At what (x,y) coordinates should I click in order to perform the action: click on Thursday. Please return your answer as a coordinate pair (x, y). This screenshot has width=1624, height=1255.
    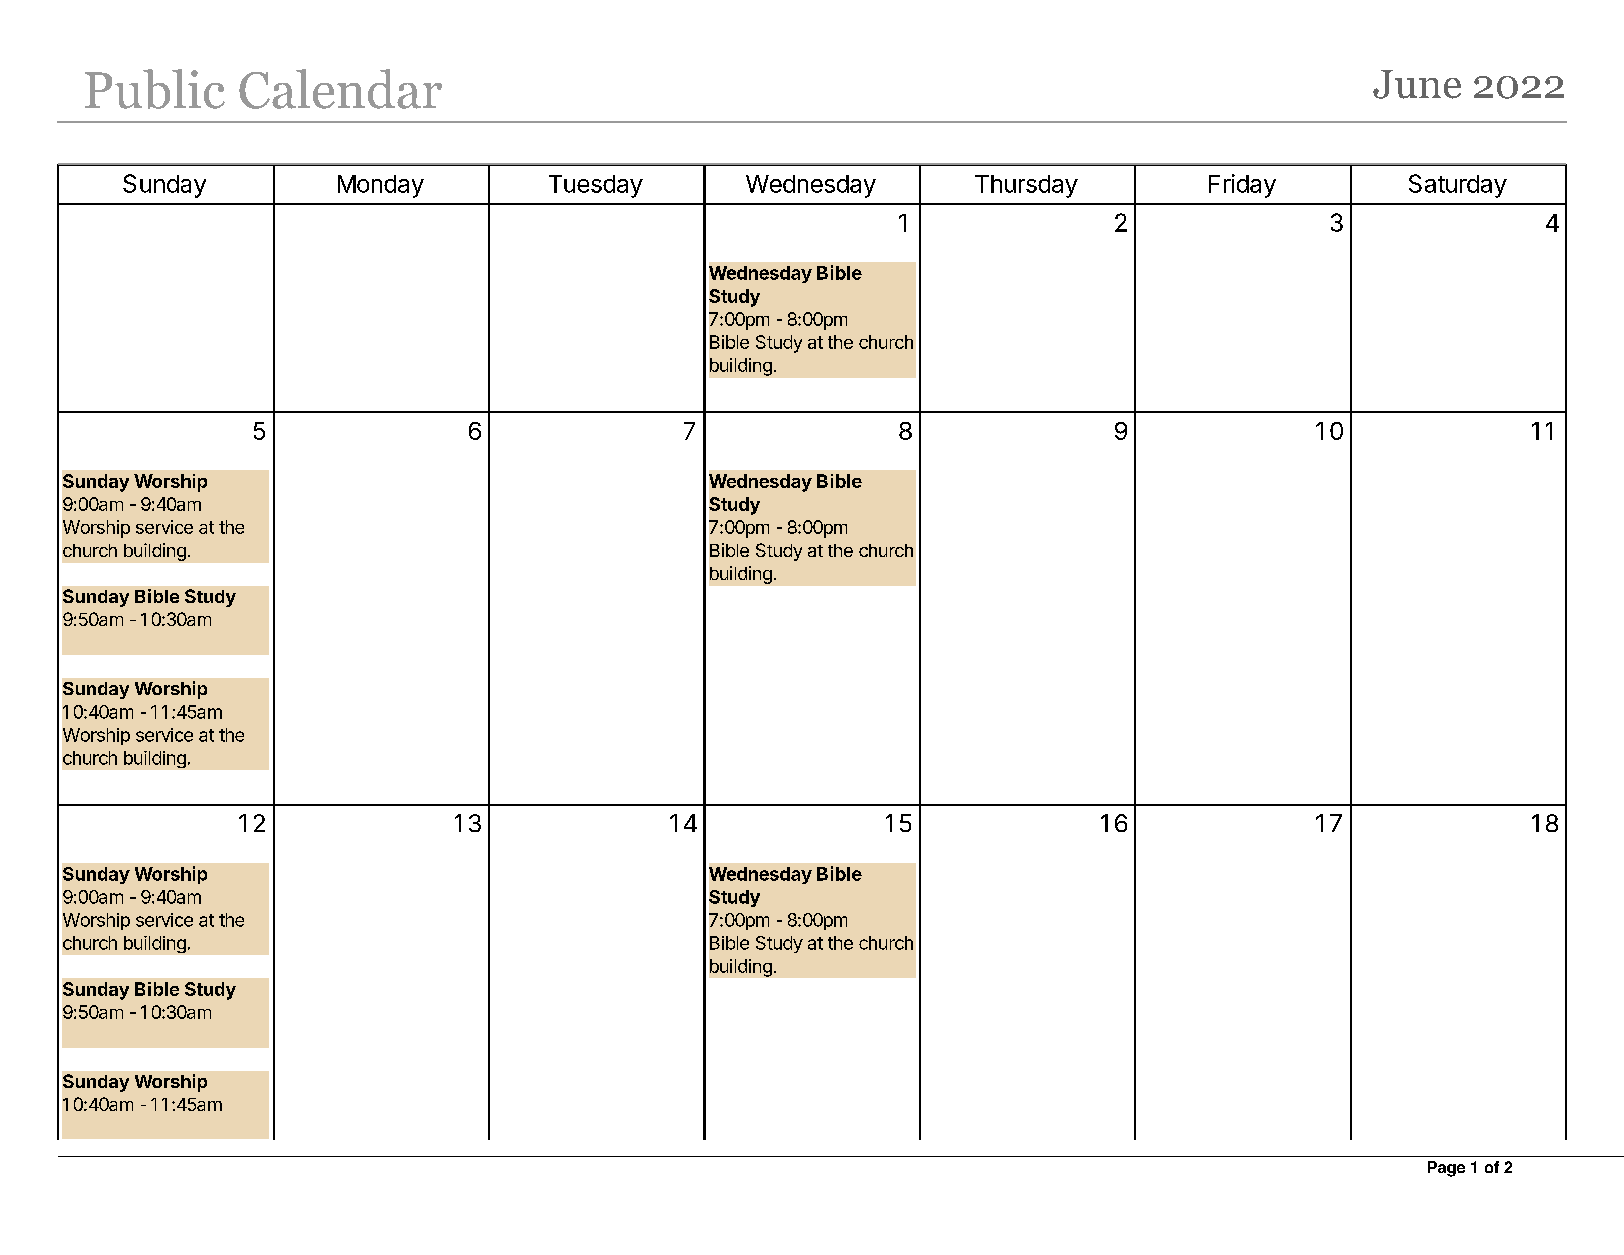
    Looking at the image, I should click on (1026, 186).
